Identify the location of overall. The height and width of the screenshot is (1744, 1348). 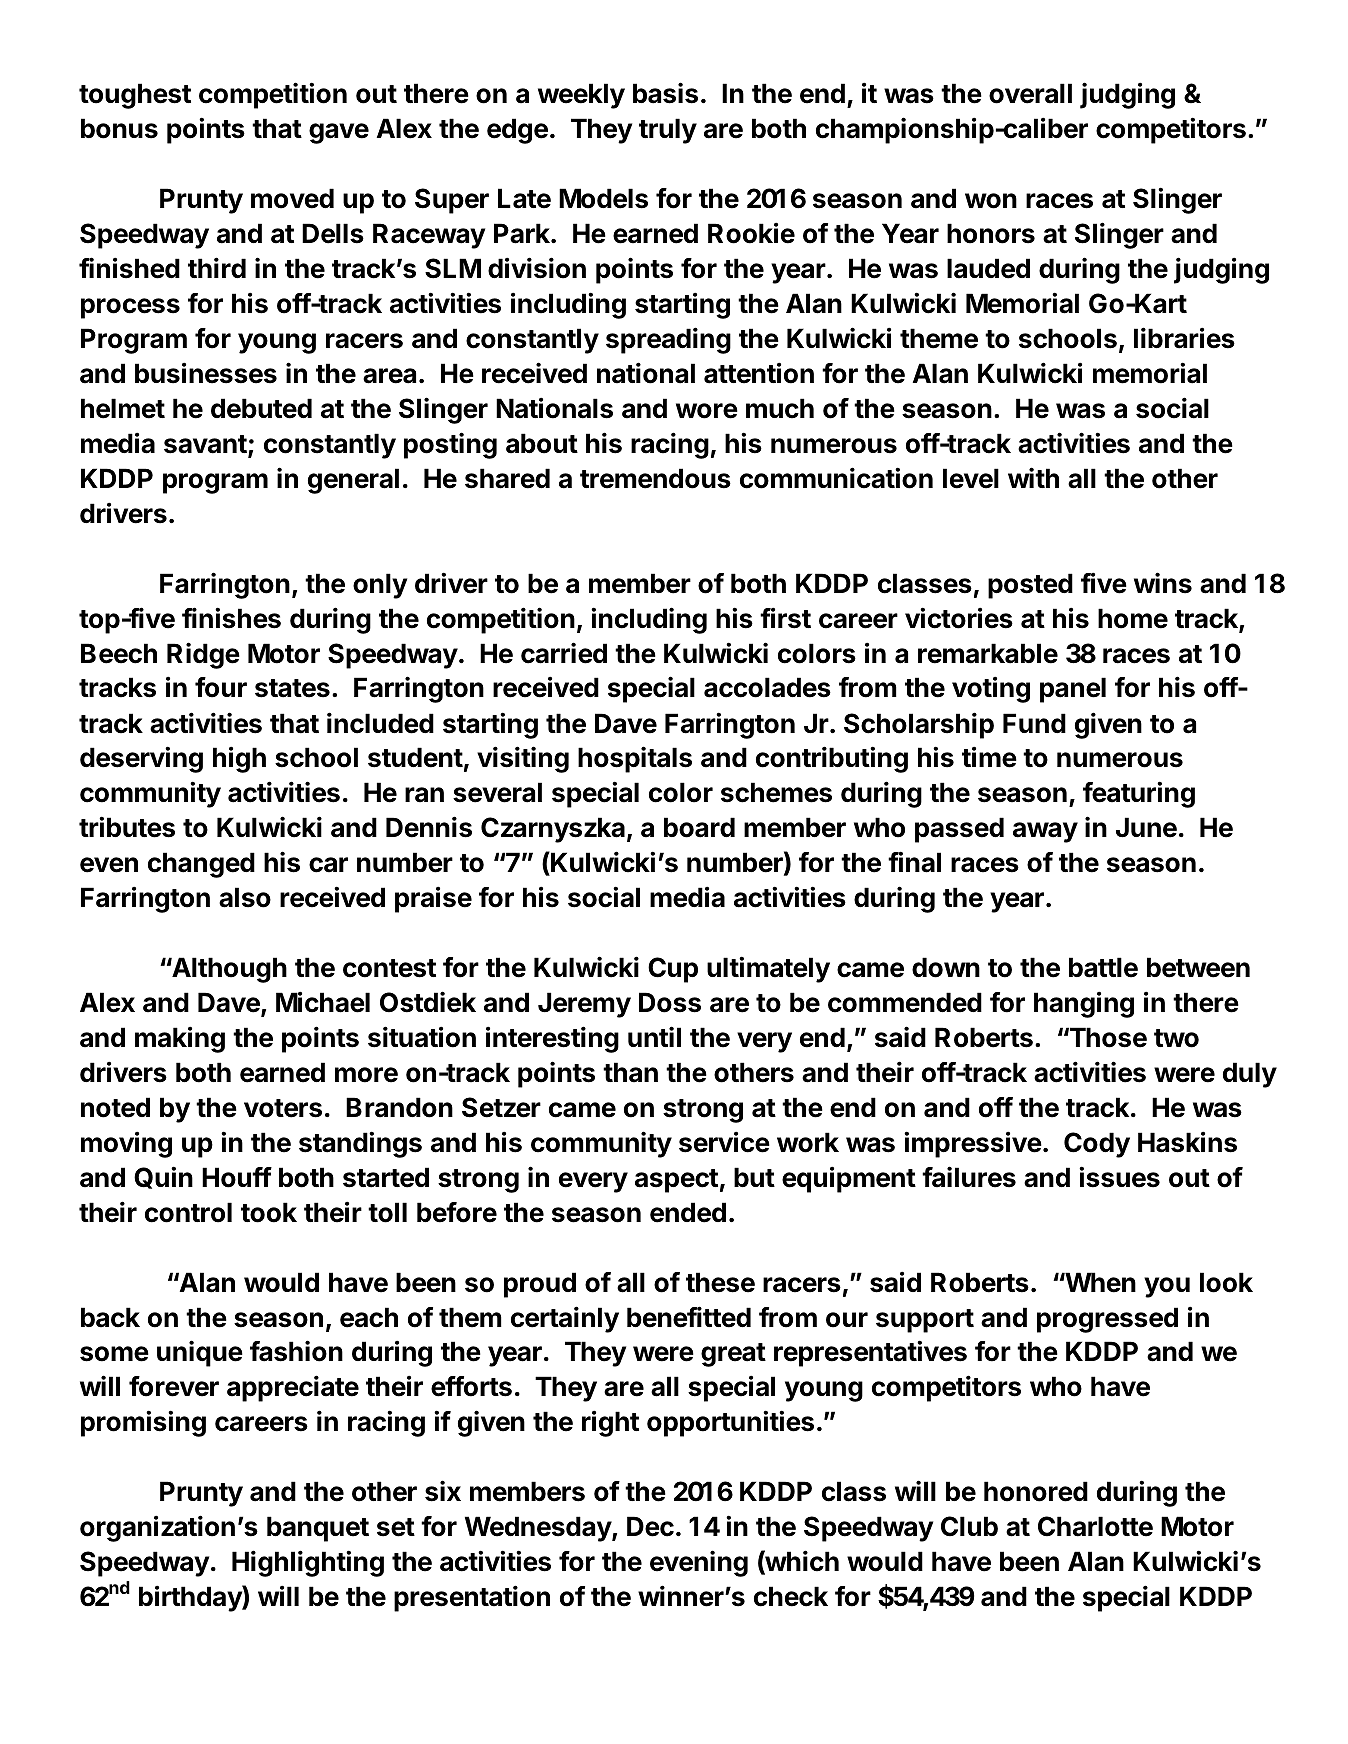
(1030, 93).
